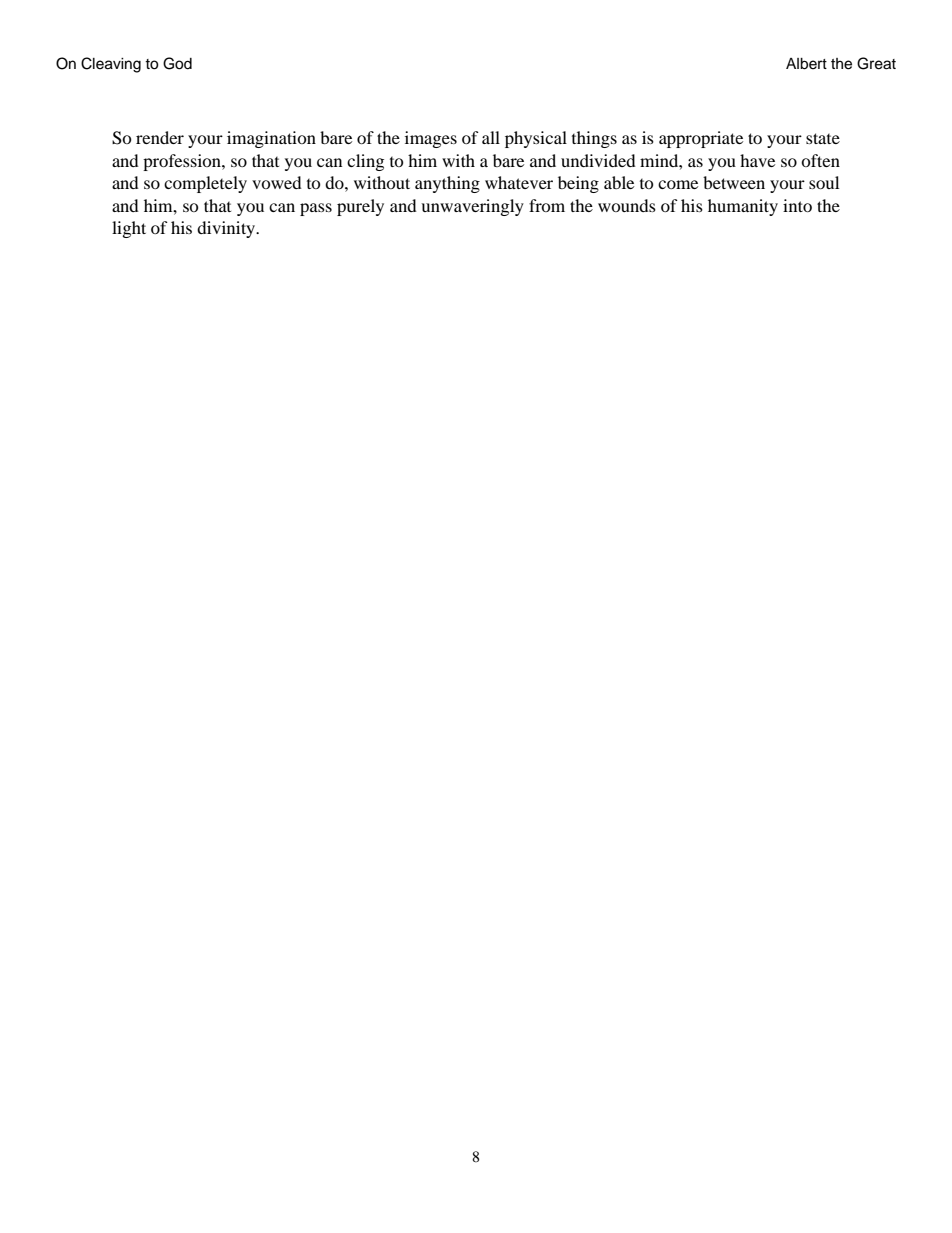  I want to click on Albert, so click(806, 64).
